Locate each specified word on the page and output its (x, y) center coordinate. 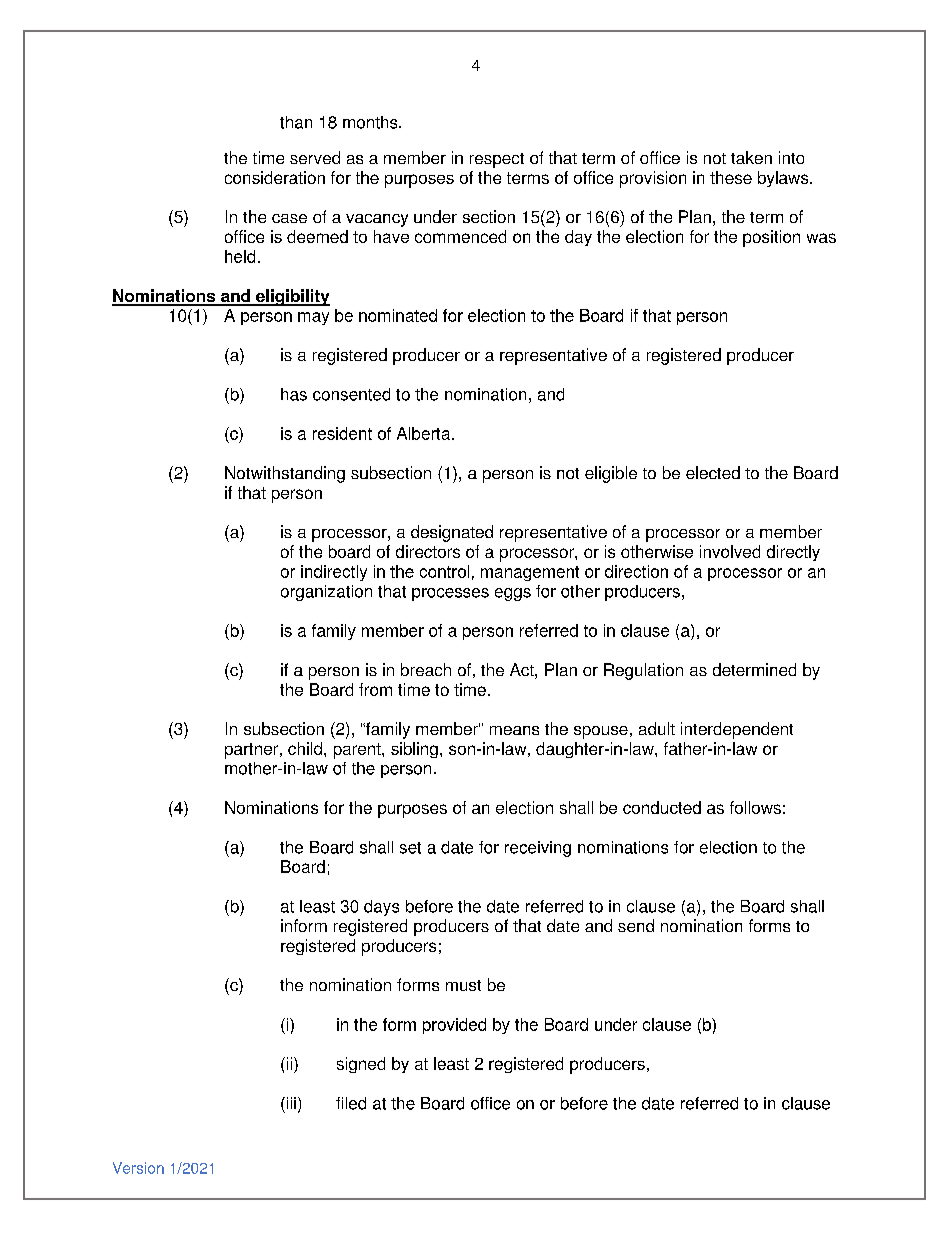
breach (426, 669)
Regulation (643, 671)
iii (290, 1103)
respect (497, 160)
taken (751, 157)
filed (351, 1103)
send (636, 925)
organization (326, 593)
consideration (275, 177)
